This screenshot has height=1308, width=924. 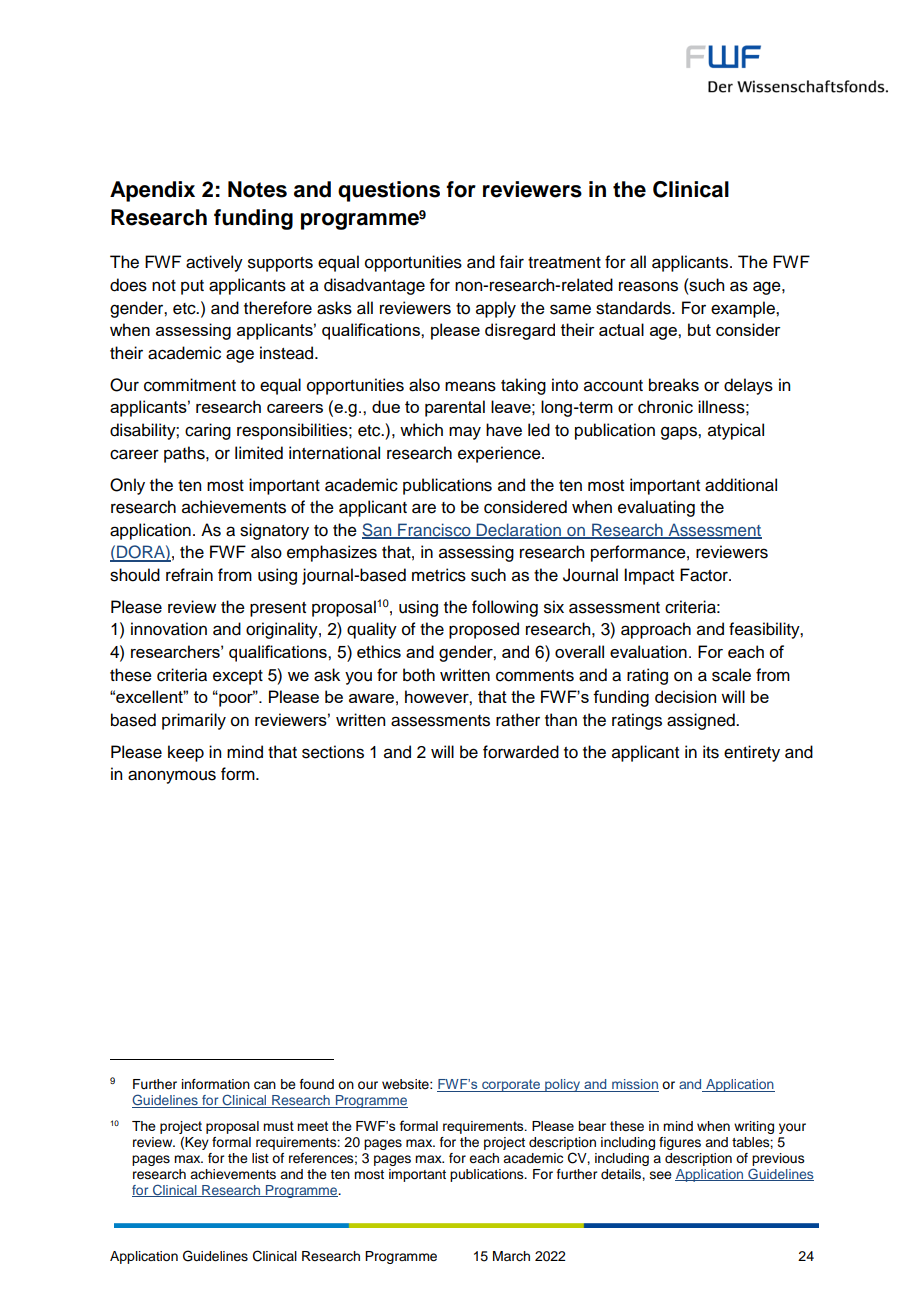 I want to click on fair, so click(x=512, y=262).
